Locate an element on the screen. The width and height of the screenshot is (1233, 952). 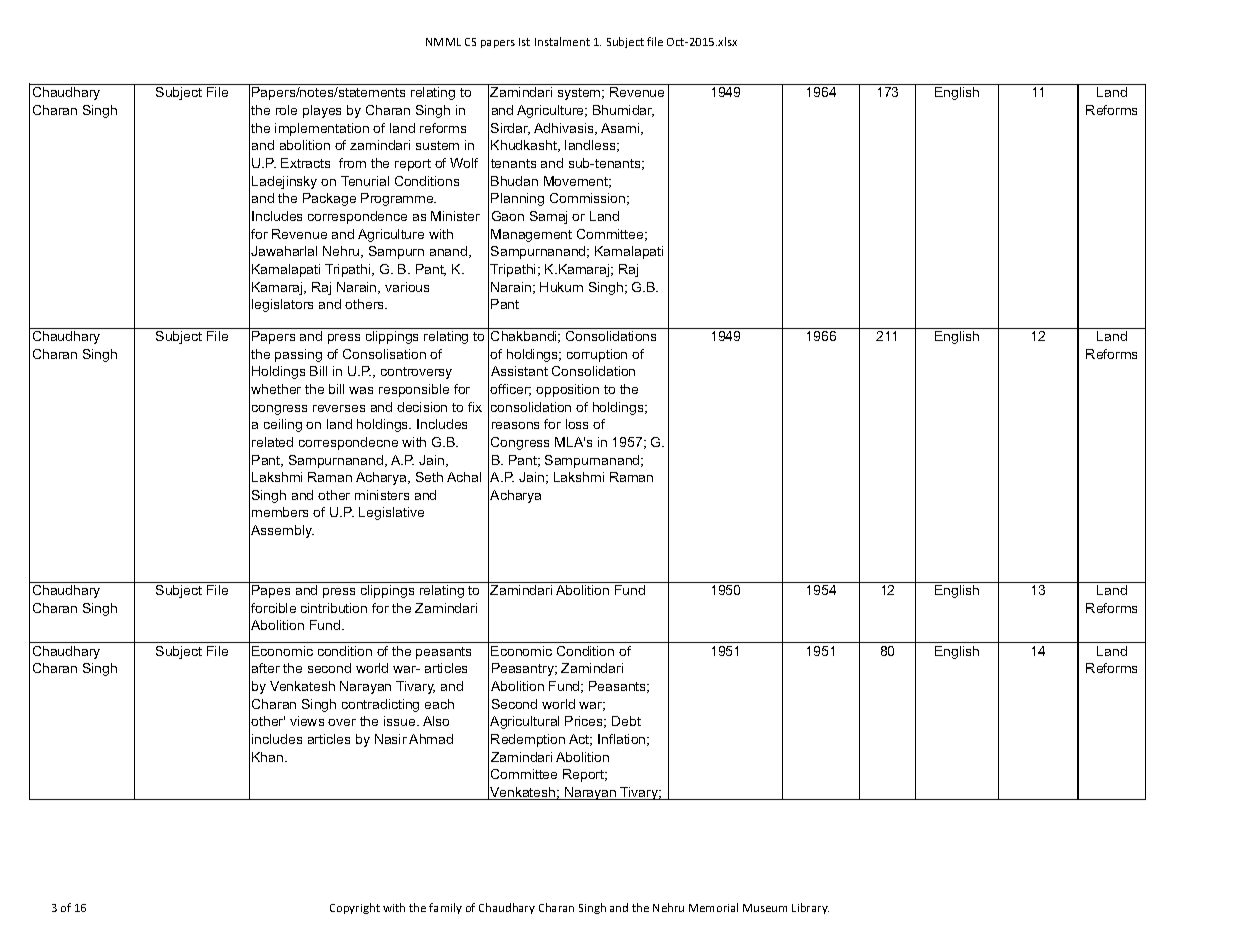
Assistant is located at coordinates (519, 371).
